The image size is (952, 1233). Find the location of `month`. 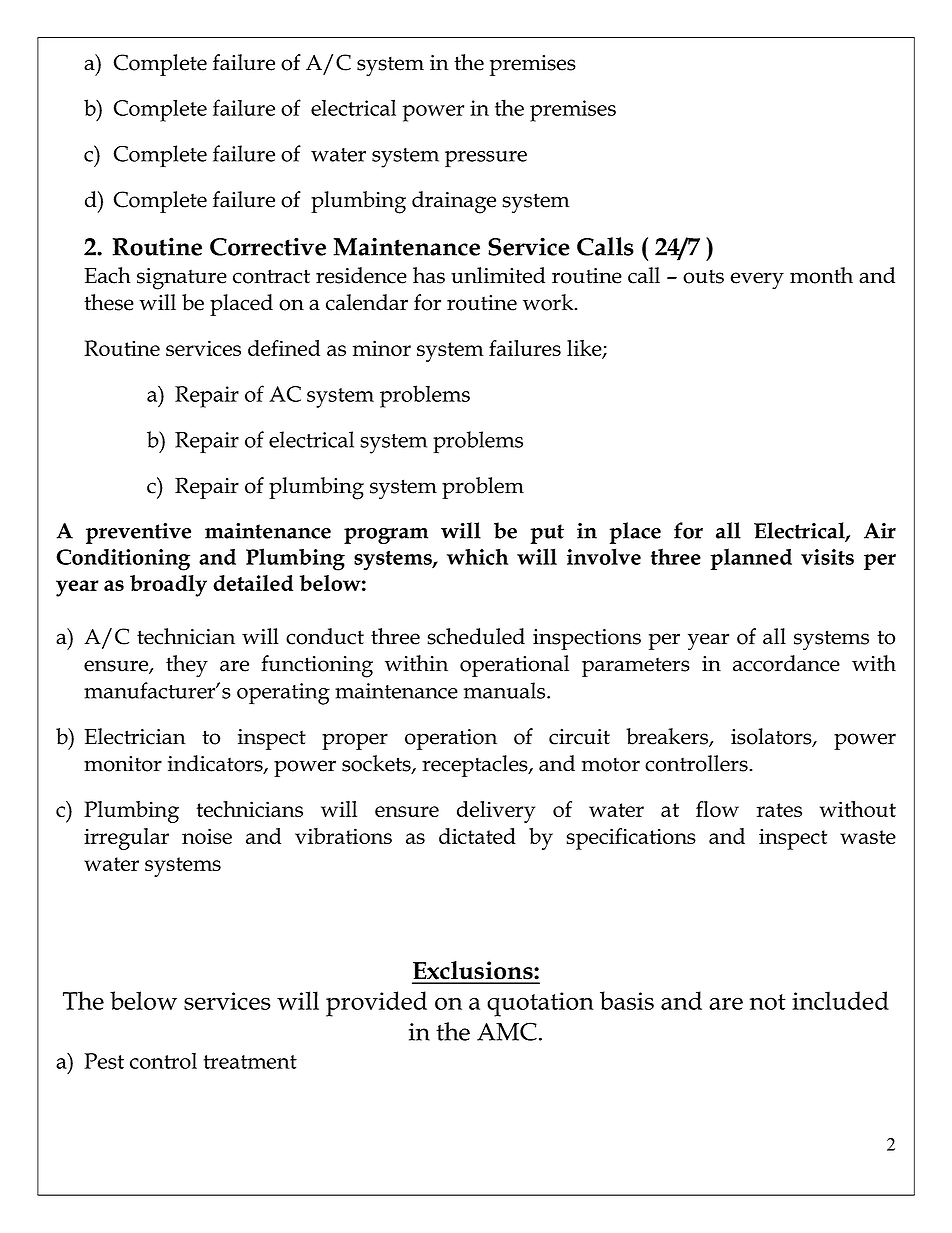

month is located at coordinates (821, 275).
